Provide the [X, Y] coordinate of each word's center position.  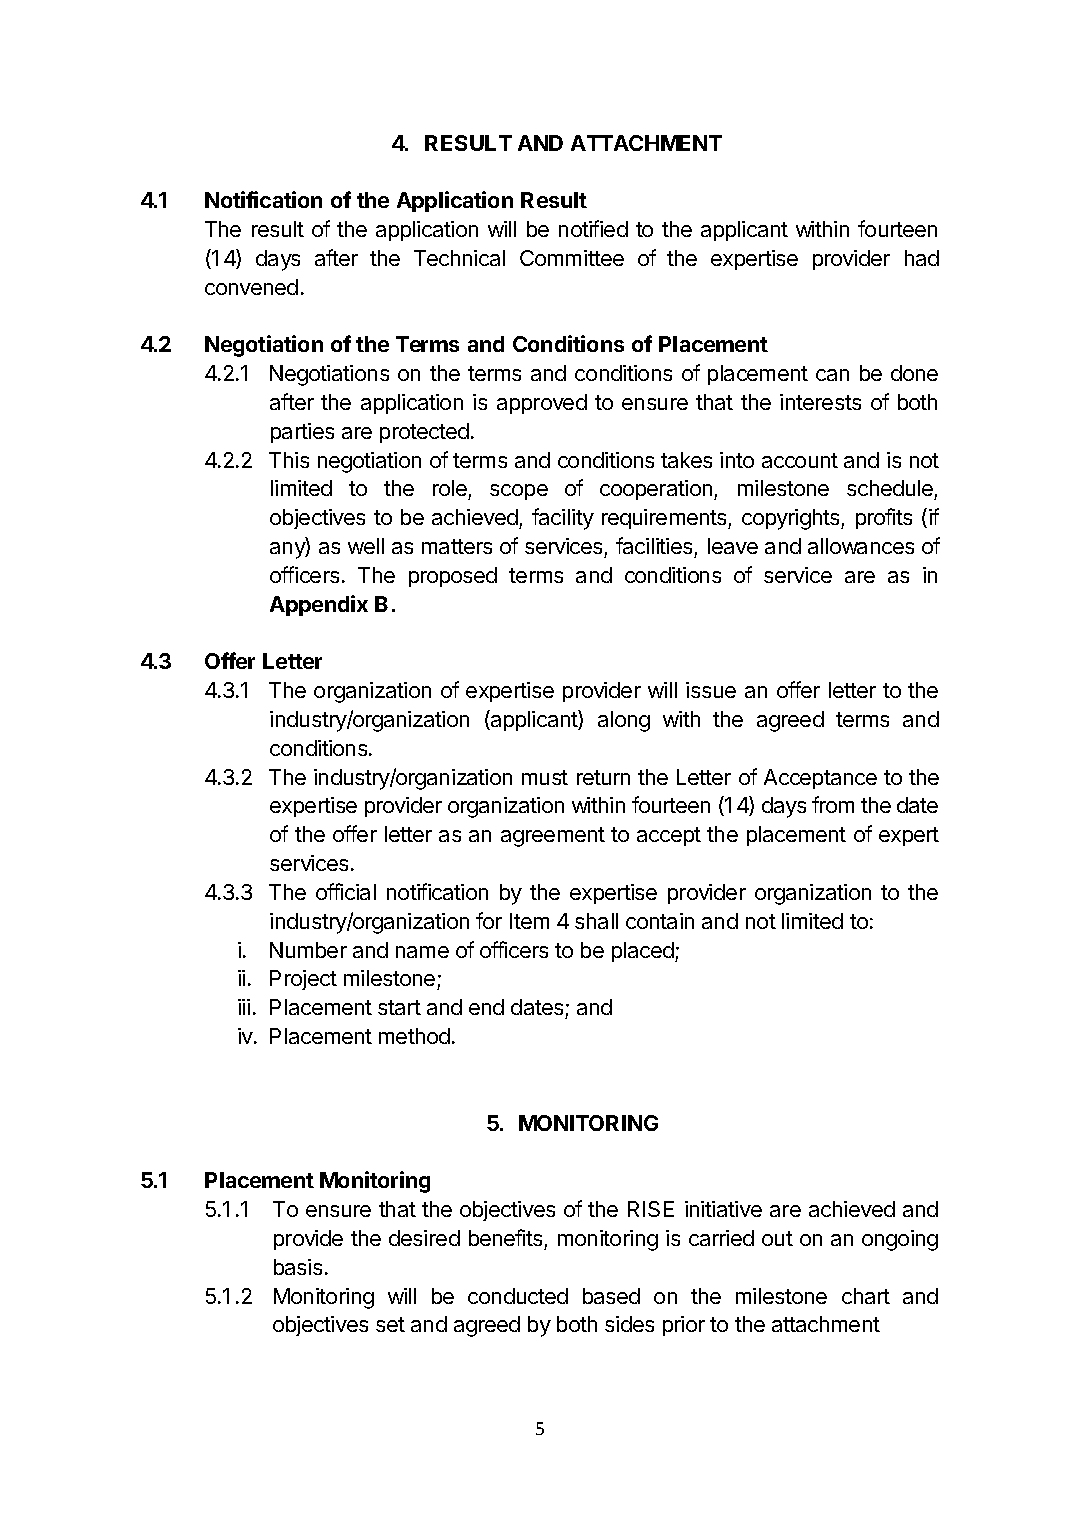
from [833, 804]
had [922, 258]
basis [298, 1267]
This [289, 460]
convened [251, 287]
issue [711, 690]
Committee [572, 258]
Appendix [319, 605]
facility [563, 519]
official [346, 891]
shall [596, 921]
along [624, 721]
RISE [651, 1209]
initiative [723, 1209]
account [800, 460]
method [414, 1036]
